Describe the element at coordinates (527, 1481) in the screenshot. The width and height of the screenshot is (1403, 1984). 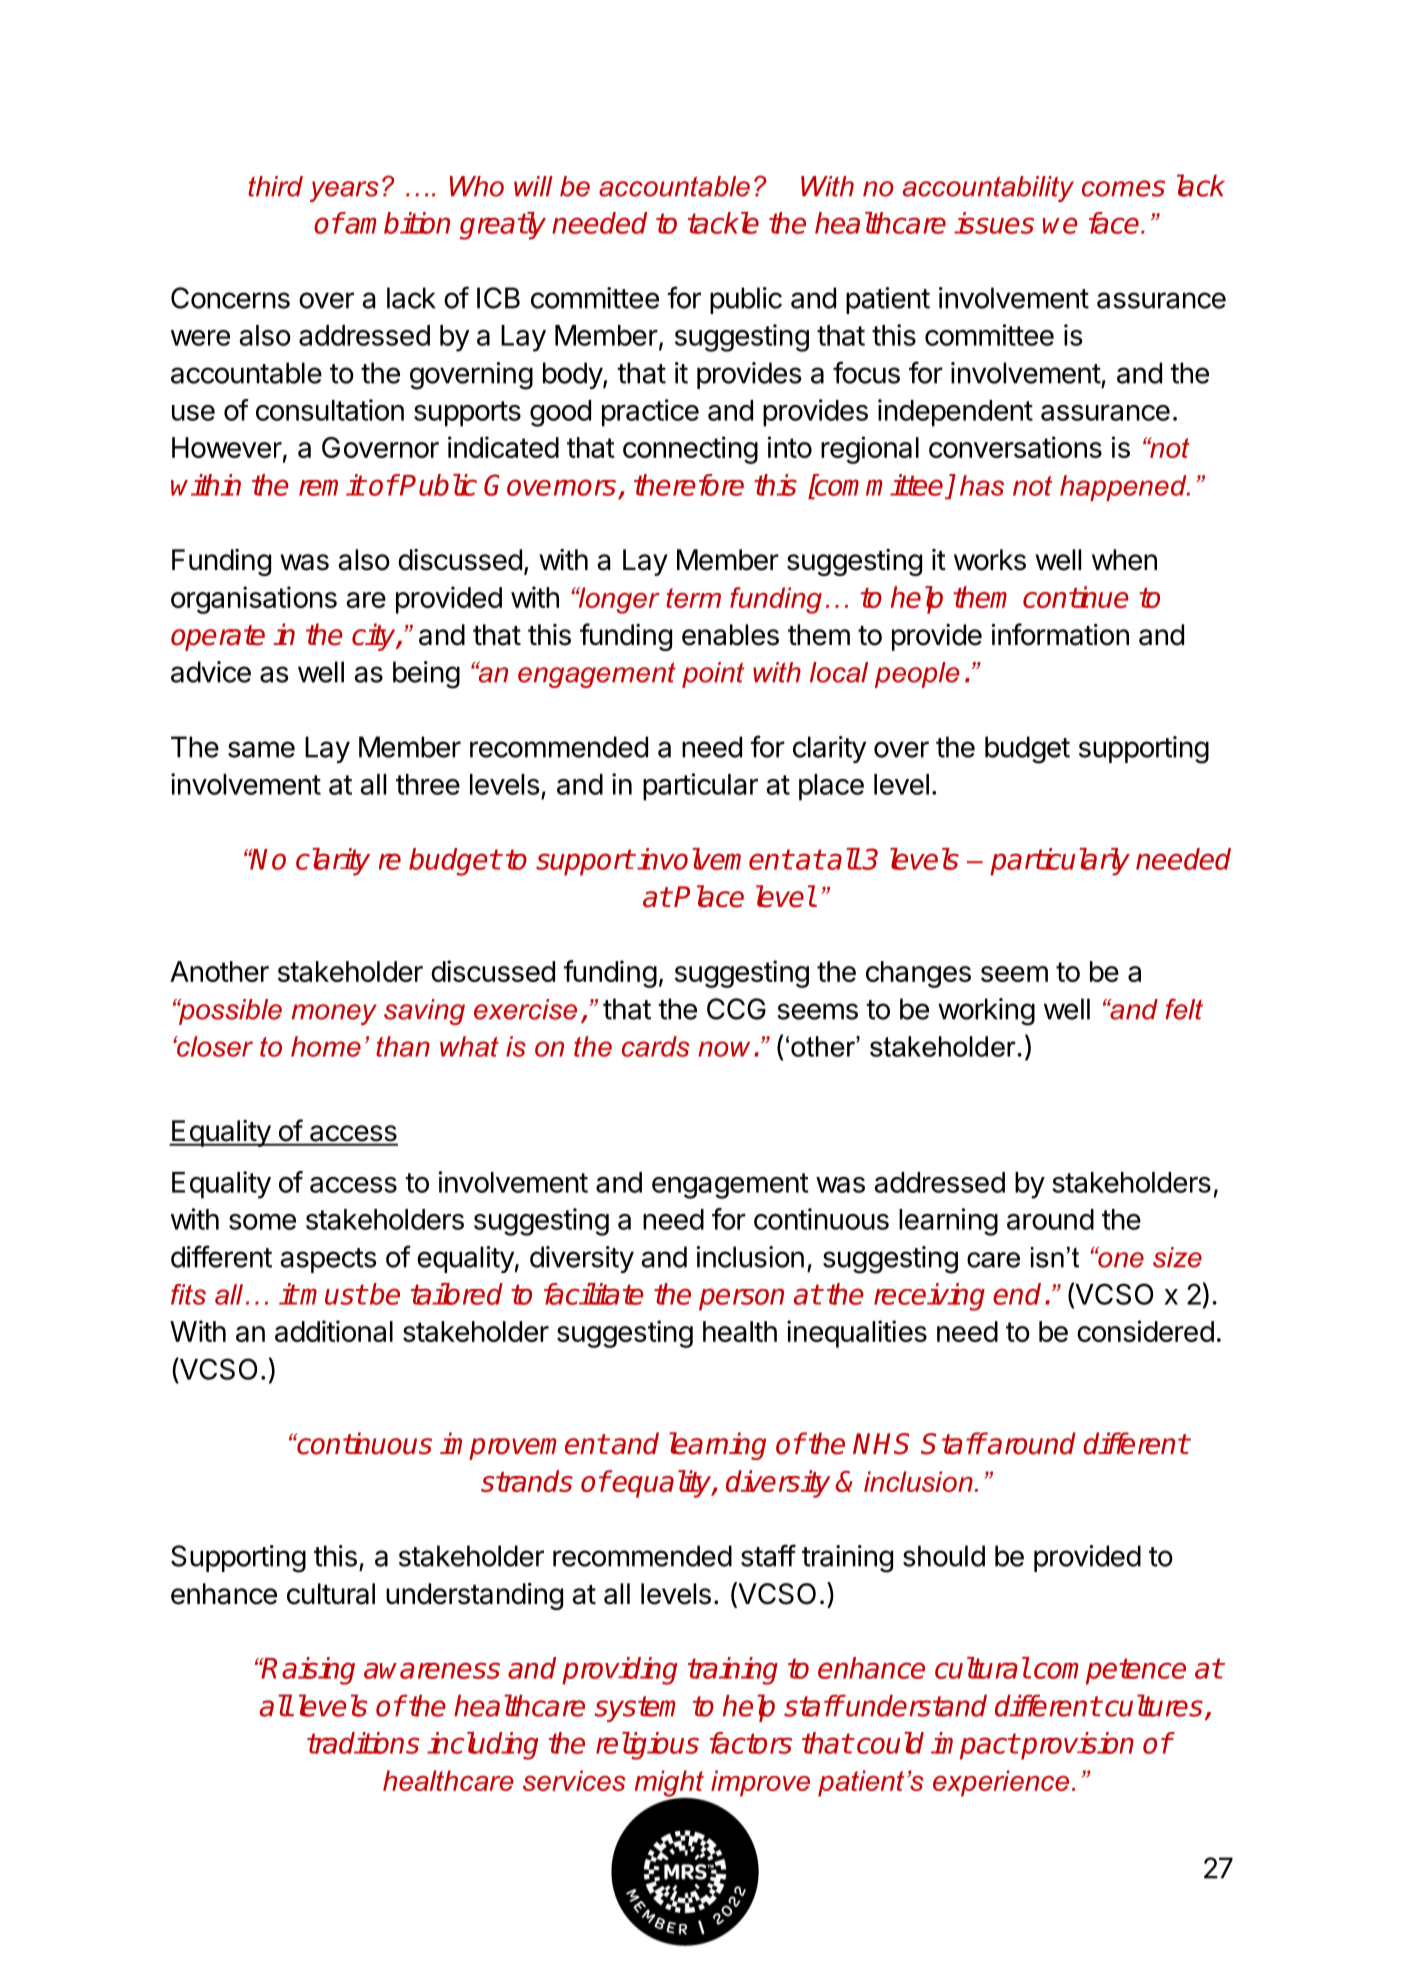
I see `strands` at that location.
